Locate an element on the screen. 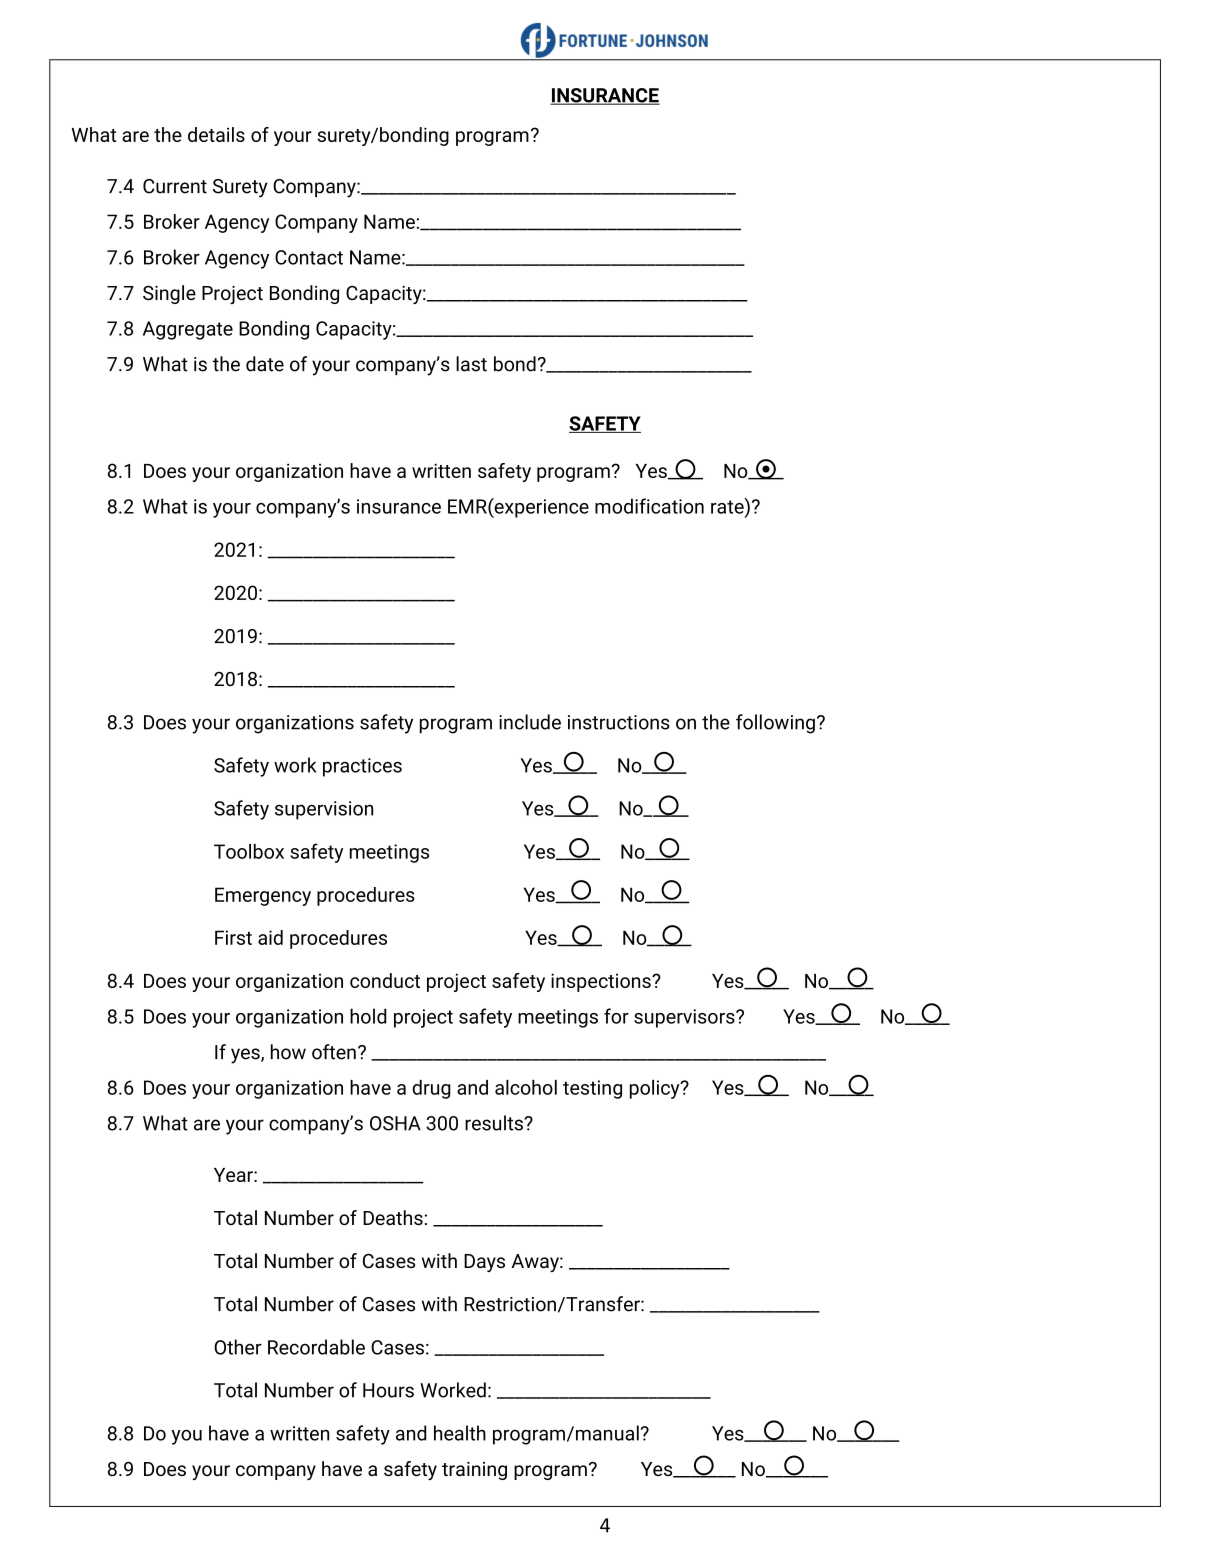 The height and width of the screenshot is (1566, 1210). rate is located at coordinates (728, 506).
